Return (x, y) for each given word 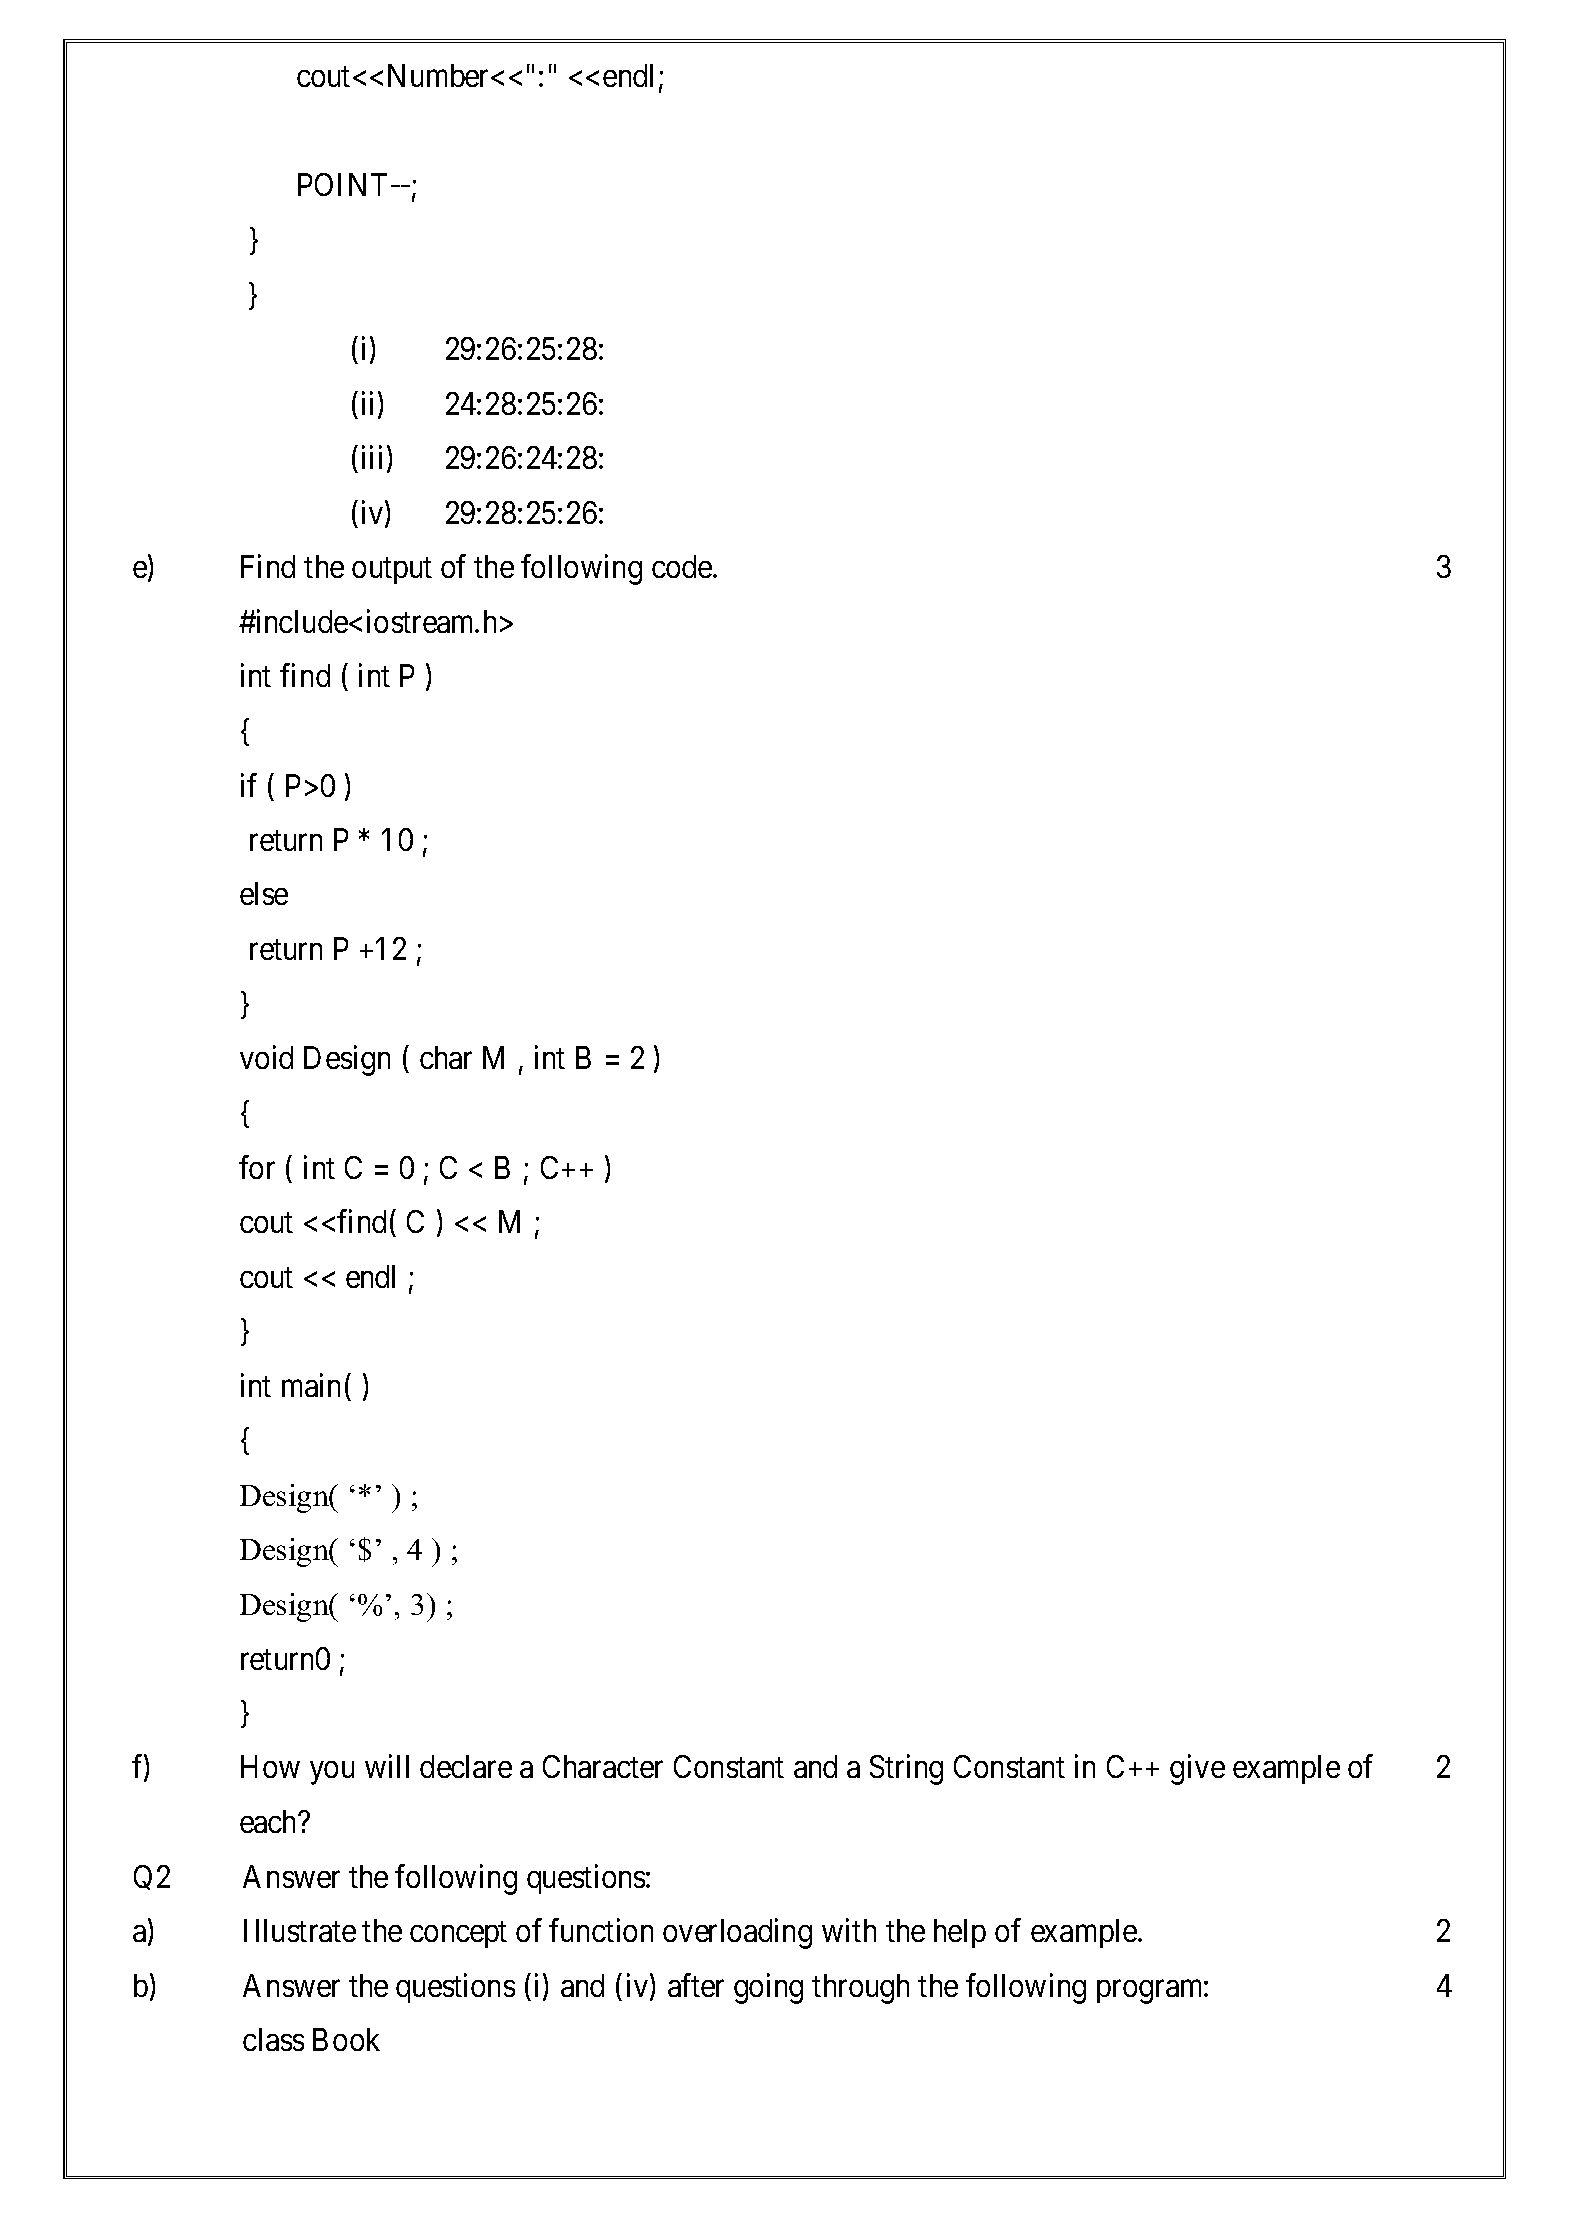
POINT (342, 184)
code (682, 566)
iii (372, 457)
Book (346, 2039)
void (266, 1057)
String (906, 1770)
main (311, 1385)
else (264, 893)
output (392, 571)
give (1197, 1770)
